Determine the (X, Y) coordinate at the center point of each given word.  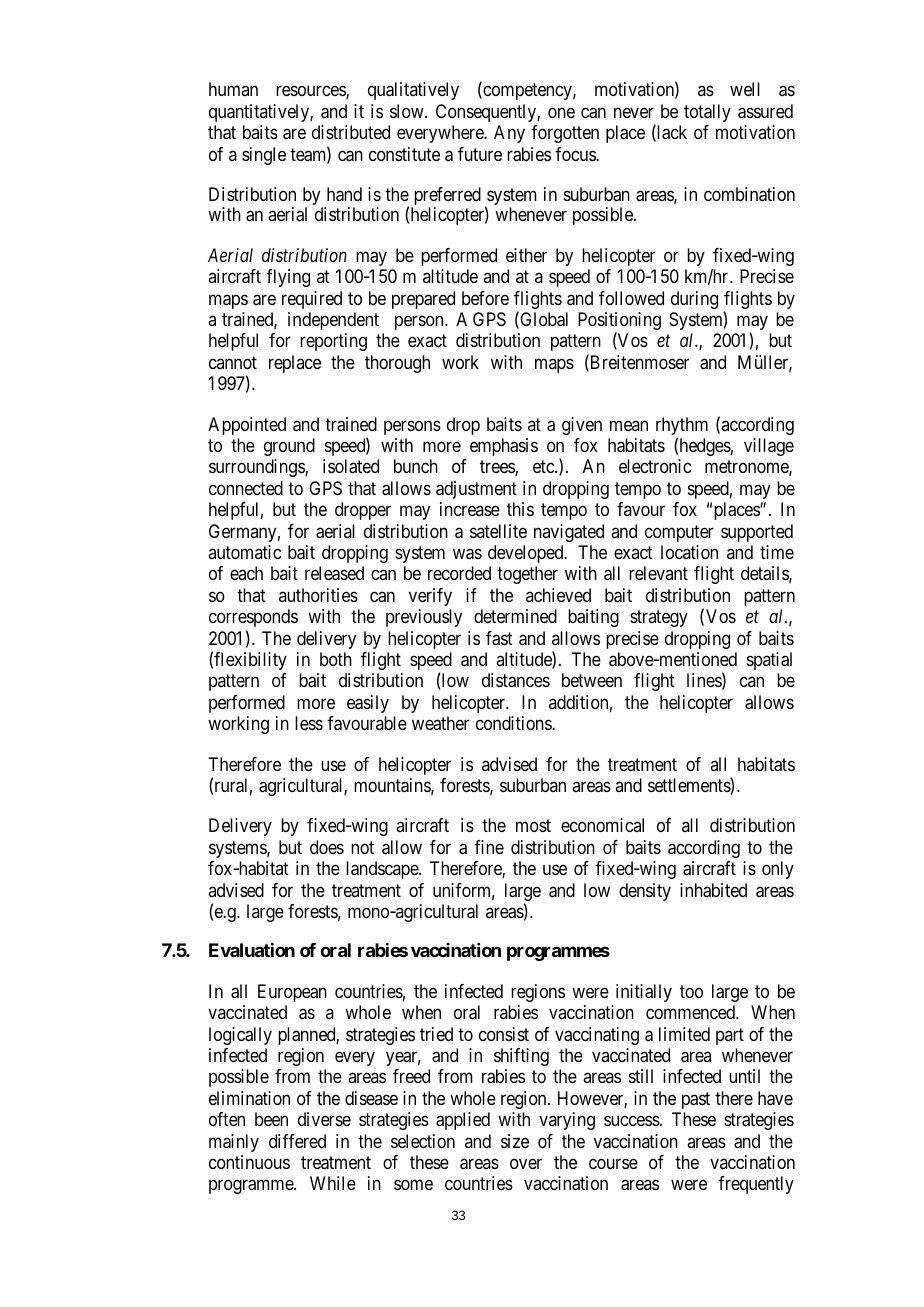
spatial (769, 661)
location (689, 552)
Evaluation (252, 950)
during (694, 300)
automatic (244, 552)
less (309, 723)
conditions (514, 723)
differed (297, 1141)
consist (504, 1034)
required (312, 300)
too (691, 991)
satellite (498, 531)
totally (707, 113)
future (480, 154)
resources (311, 92)
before (485, 298)
